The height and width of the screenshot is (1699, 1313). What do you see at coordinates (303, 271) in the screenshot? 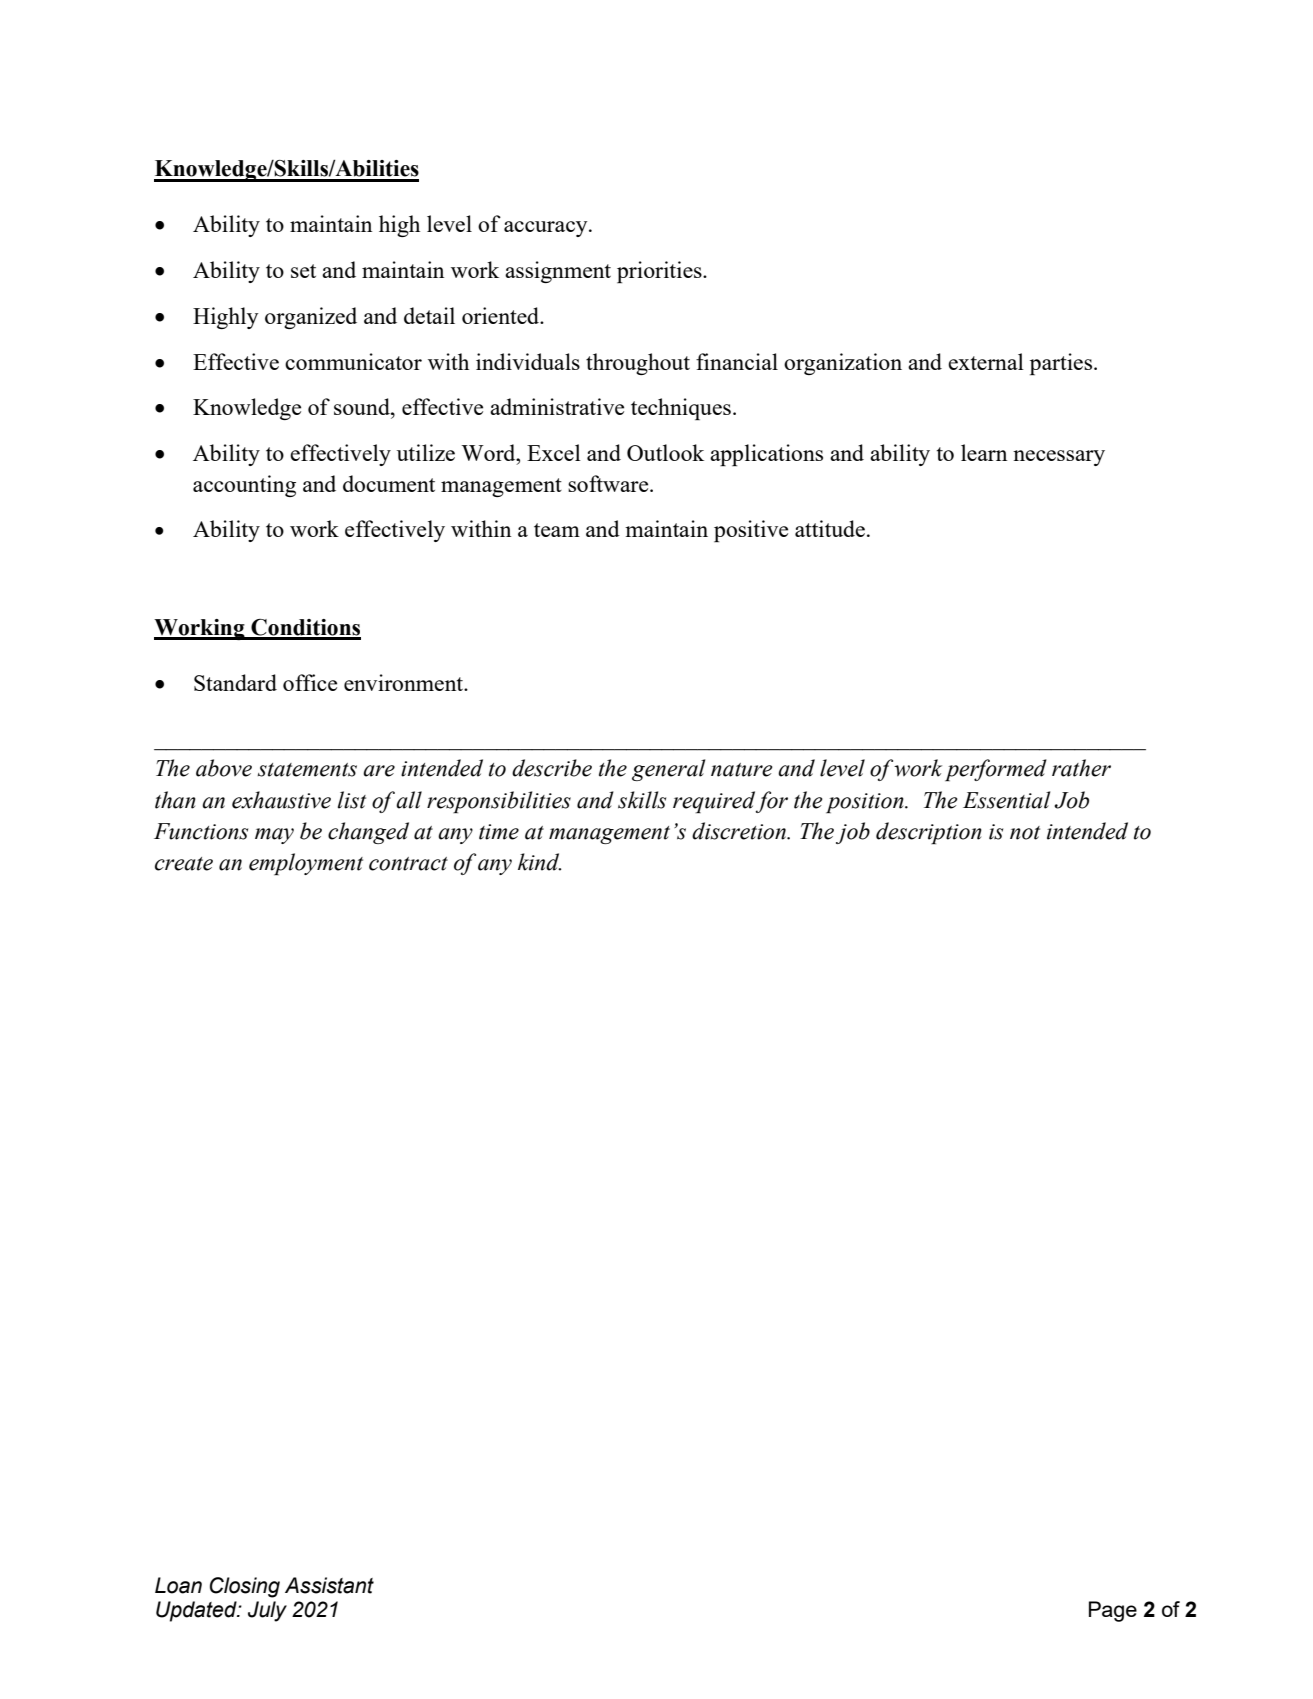
I see `set` at bounding box center [303, 271].
